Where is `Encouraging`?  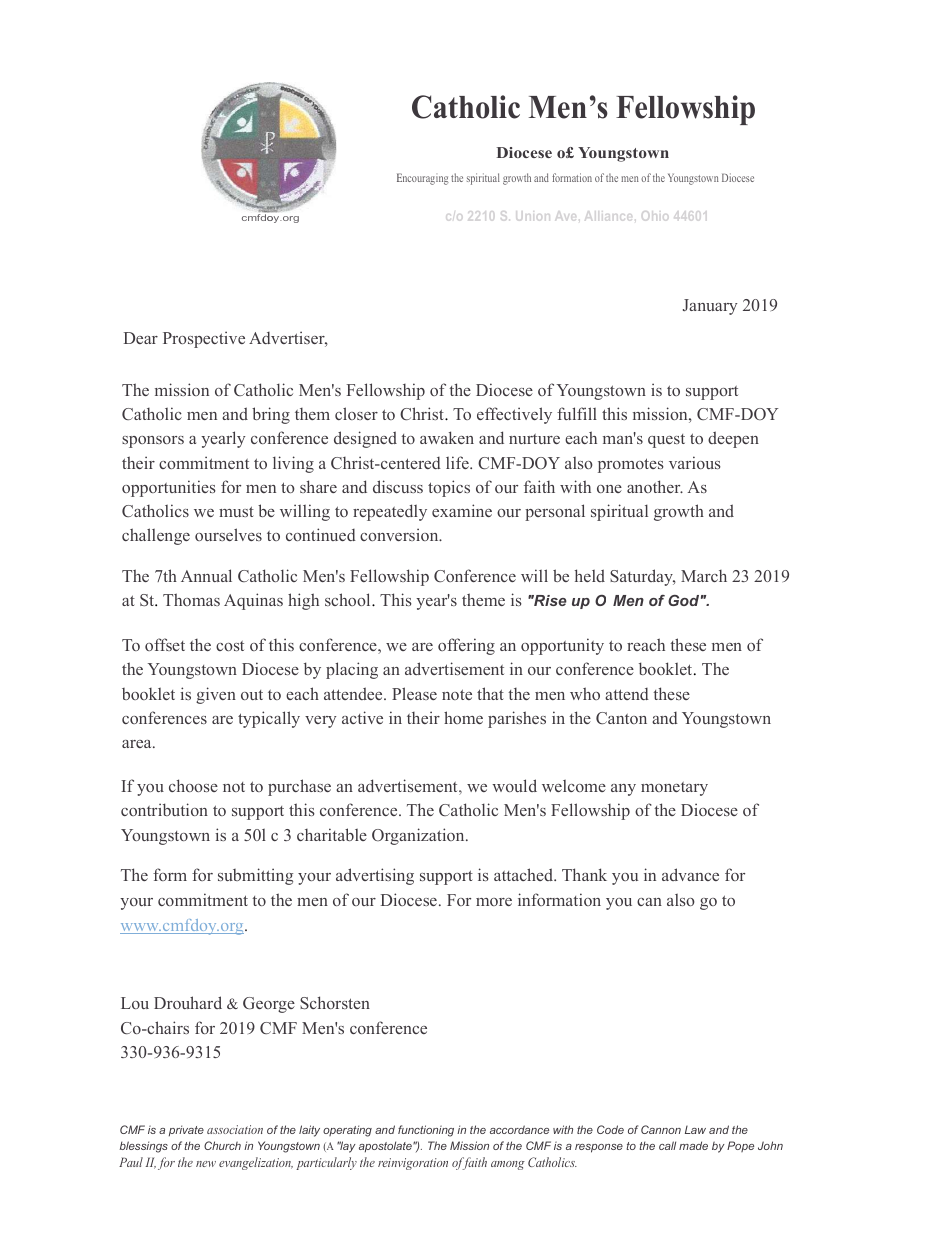 Encouraging is located at coordinates (423, 179).
